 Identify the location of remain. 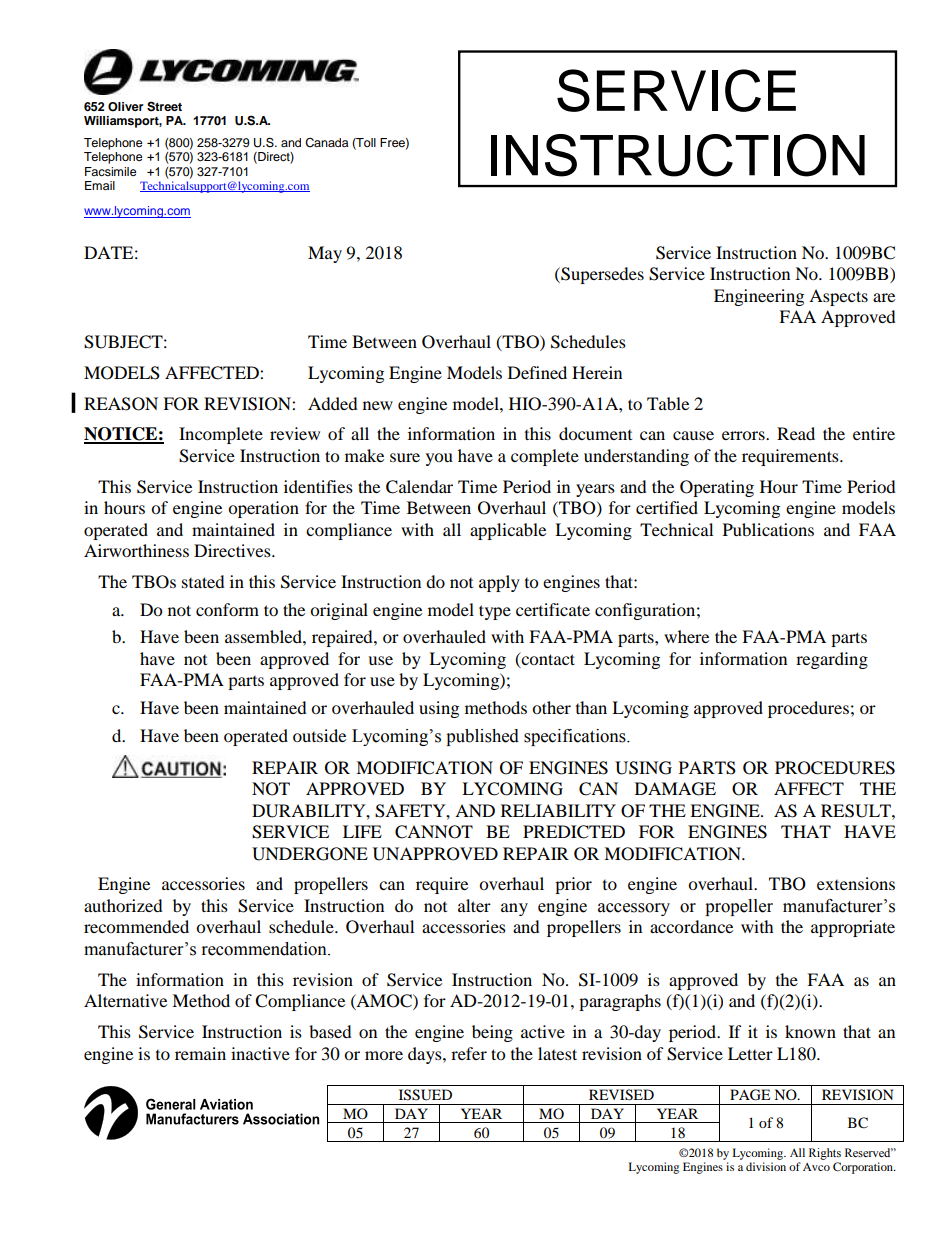
(200, 1053).
